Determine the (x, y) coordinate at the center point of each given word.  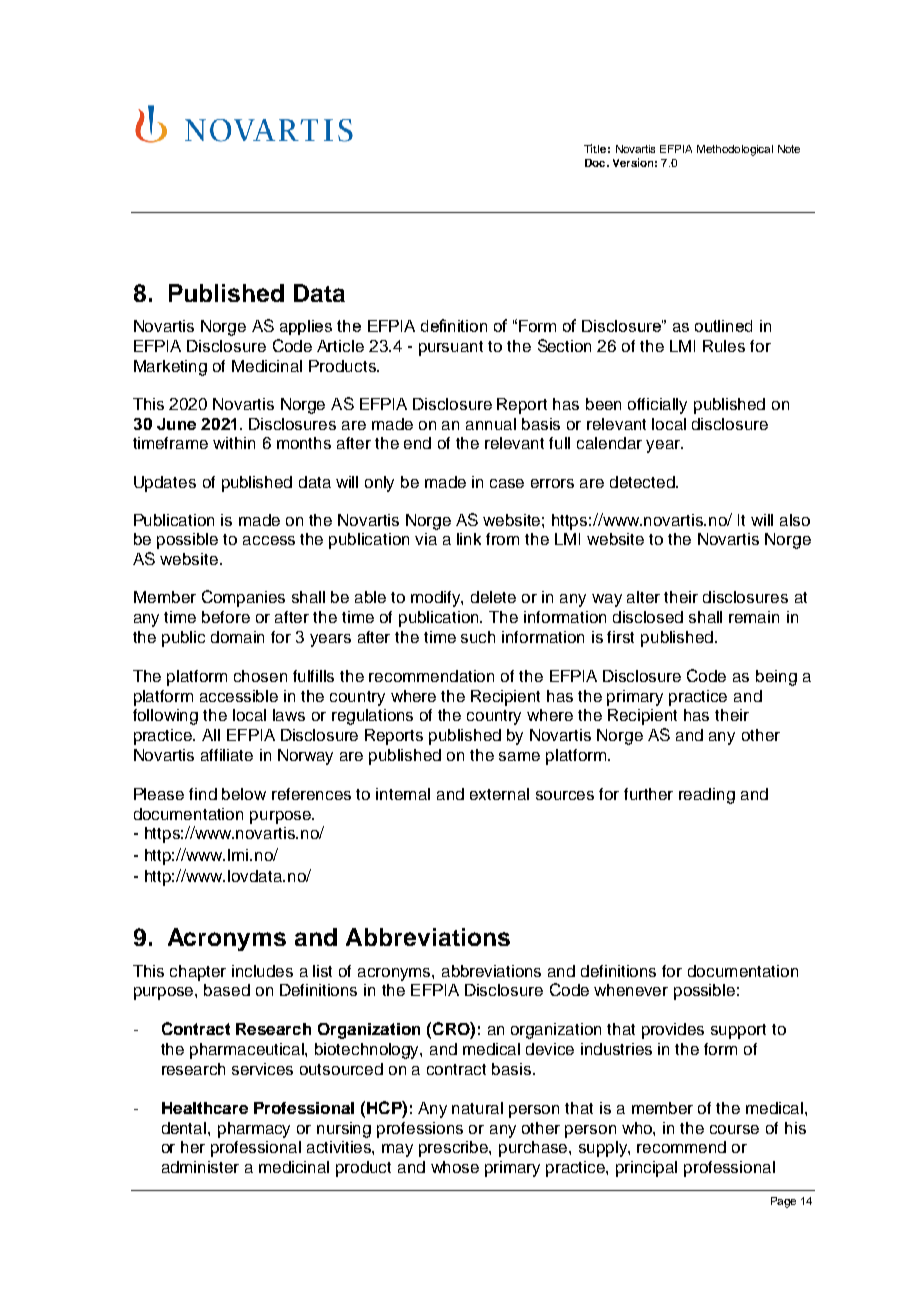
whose (455, 1167)
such (478, 637)
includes (262, 971)
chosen (260, 676)
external (499, 794)
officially (657, 406)
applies (306, 327)
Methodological (735, 150)
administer (200, 1167)
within (234, 443)
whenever (631, 990)
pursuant (451, 348)
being (776, 678)
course (734, 1129)
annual (491, 424)
